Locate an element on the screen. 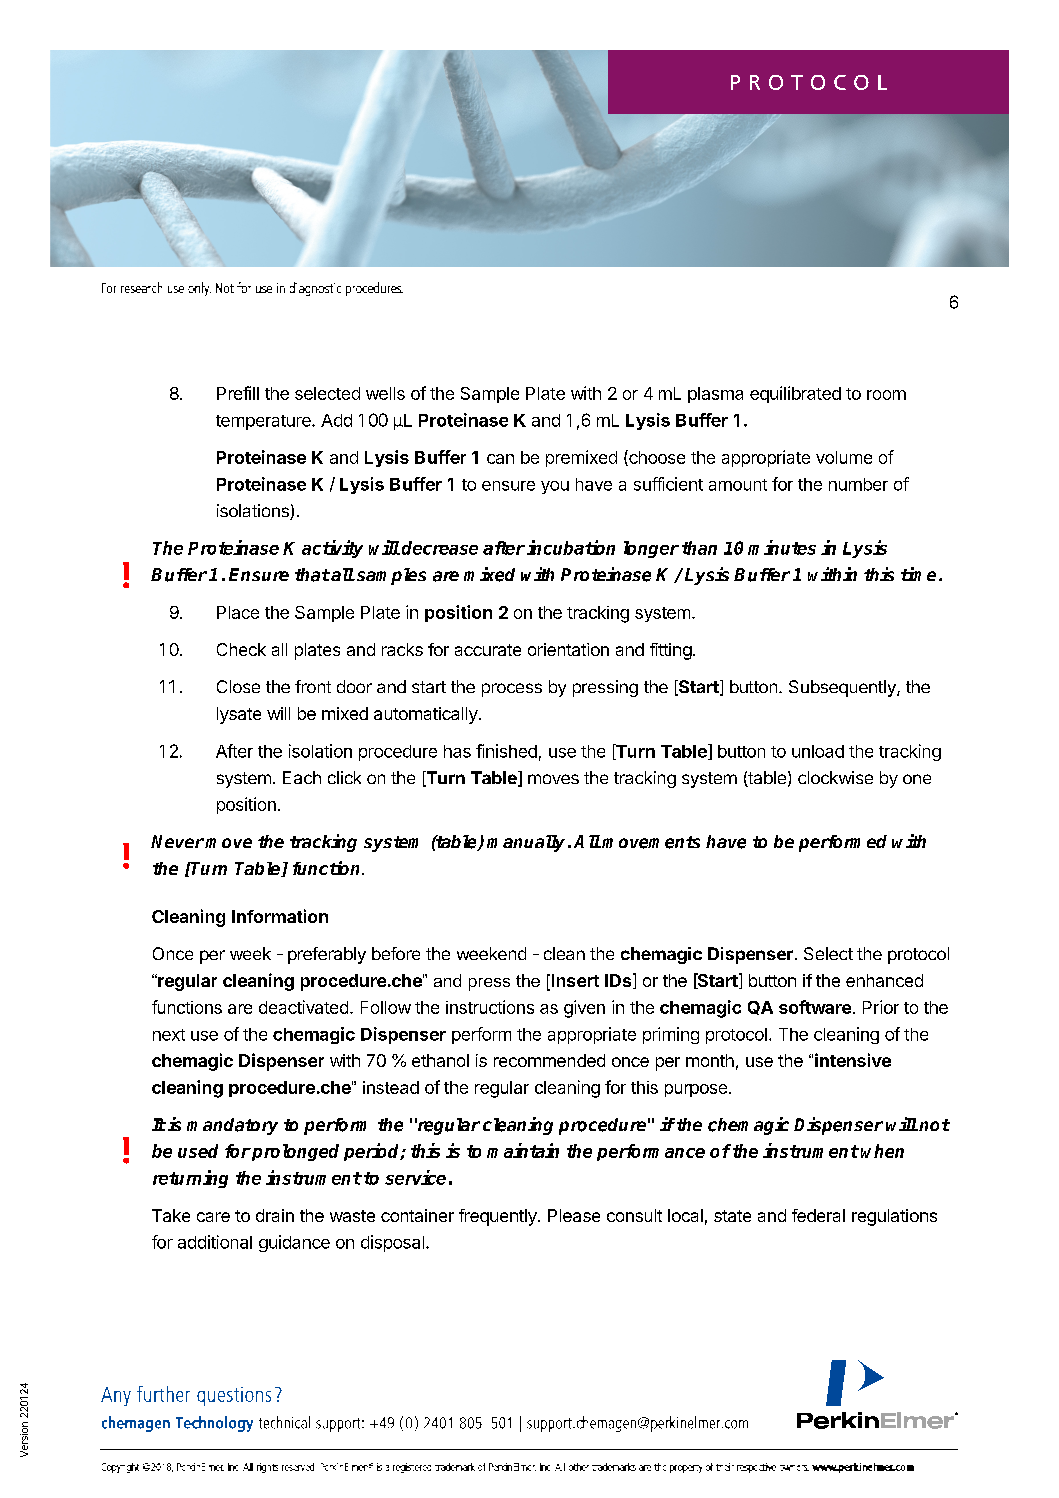  recommended is located at coordinates (549, 1060).
